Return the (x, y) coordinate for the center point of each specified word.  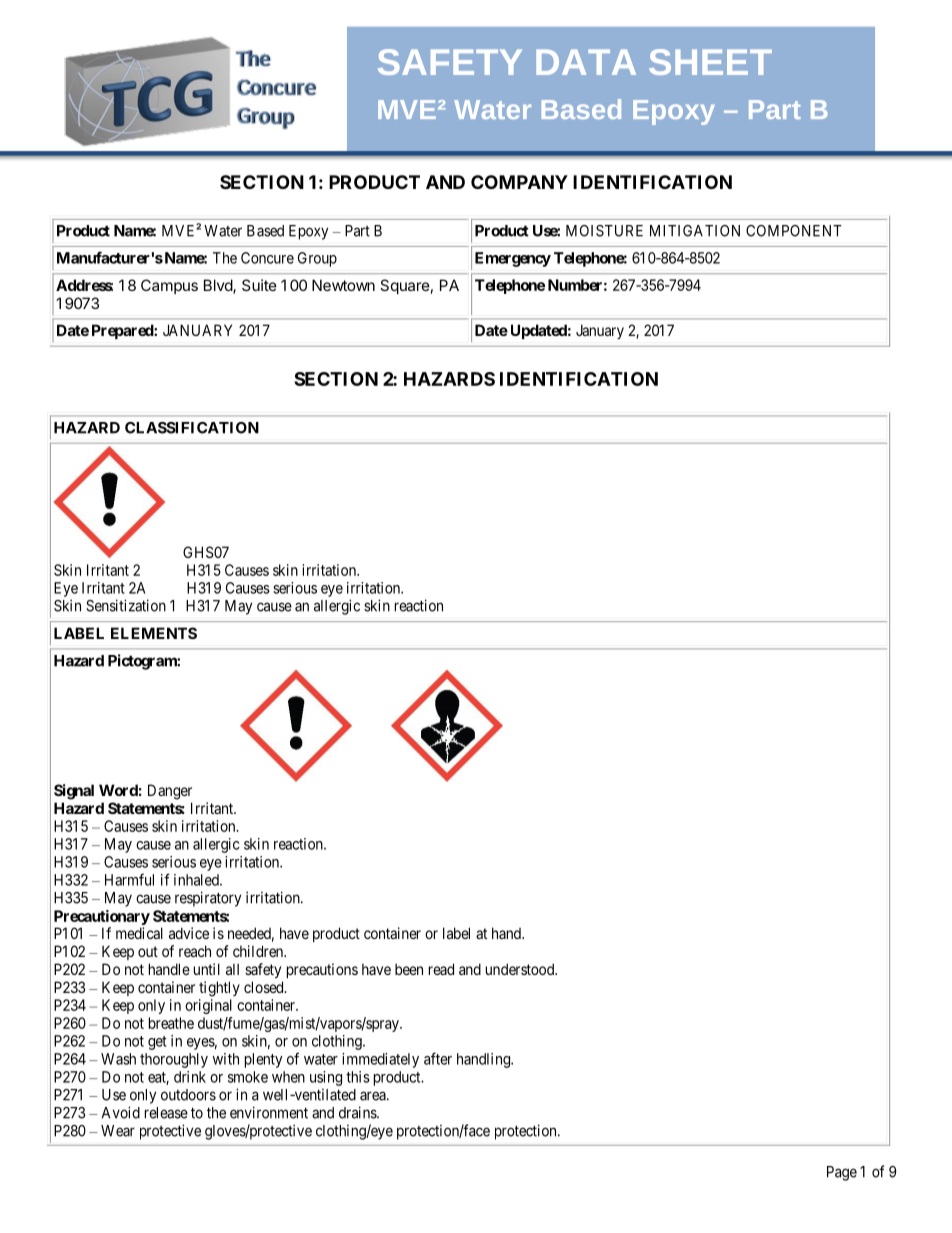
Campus (169, 286)
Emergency (513, 259)
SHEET (710, 62)
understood (521, 969)
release (166, 1113)
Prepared (123, 331)
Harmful (129, 879)
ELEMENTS (154, 633)
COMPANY (519, 182)
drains (358, 1112)
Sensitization (126, 605)
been (409, 969)
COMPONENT (794, 231)
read (441, 969)
